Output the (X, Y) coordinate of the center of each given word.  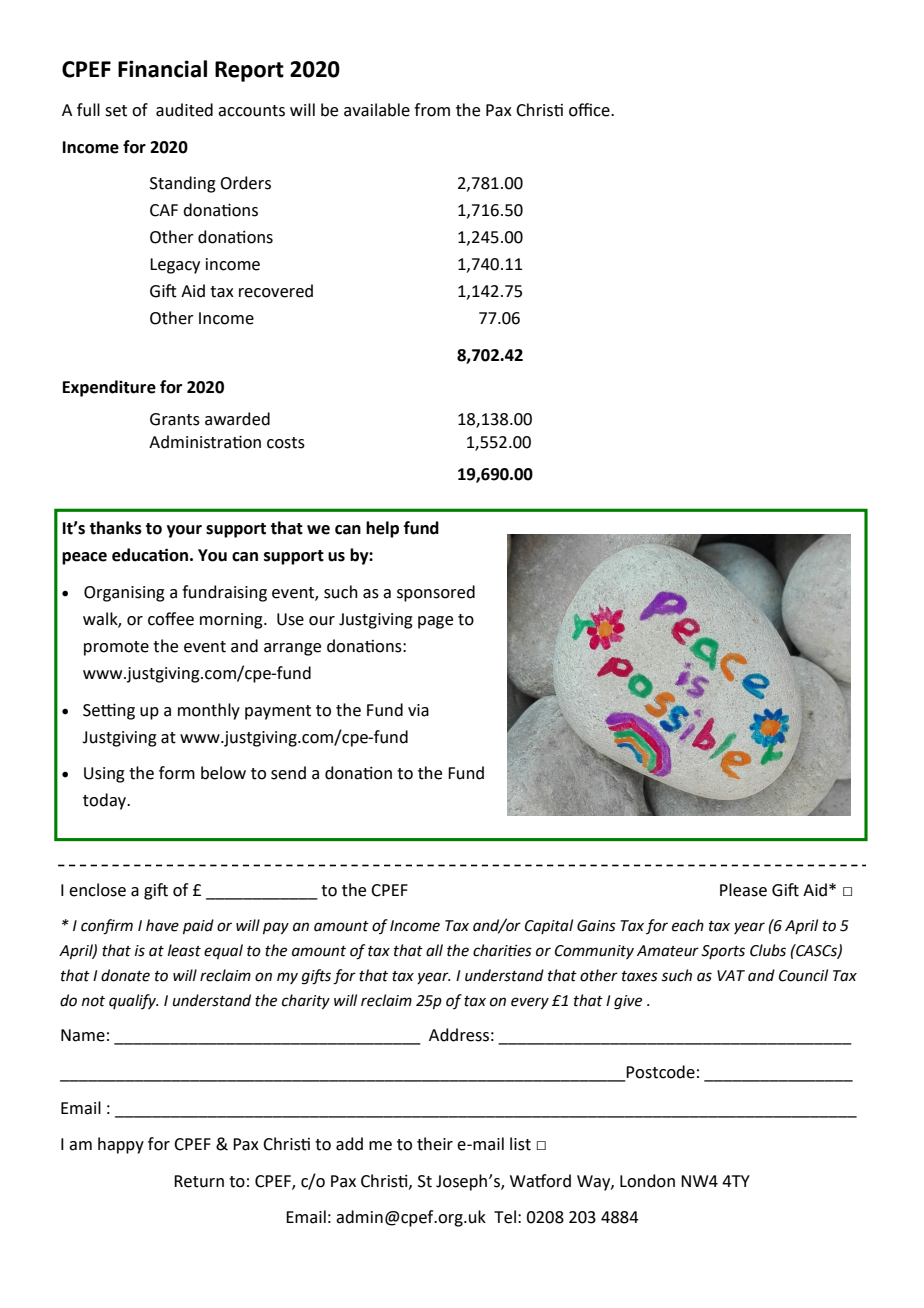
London (647, 1181)
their (435, 1144)
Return (199, 1181)
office (590, 110)
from (432, 110)
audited (184, 110)
